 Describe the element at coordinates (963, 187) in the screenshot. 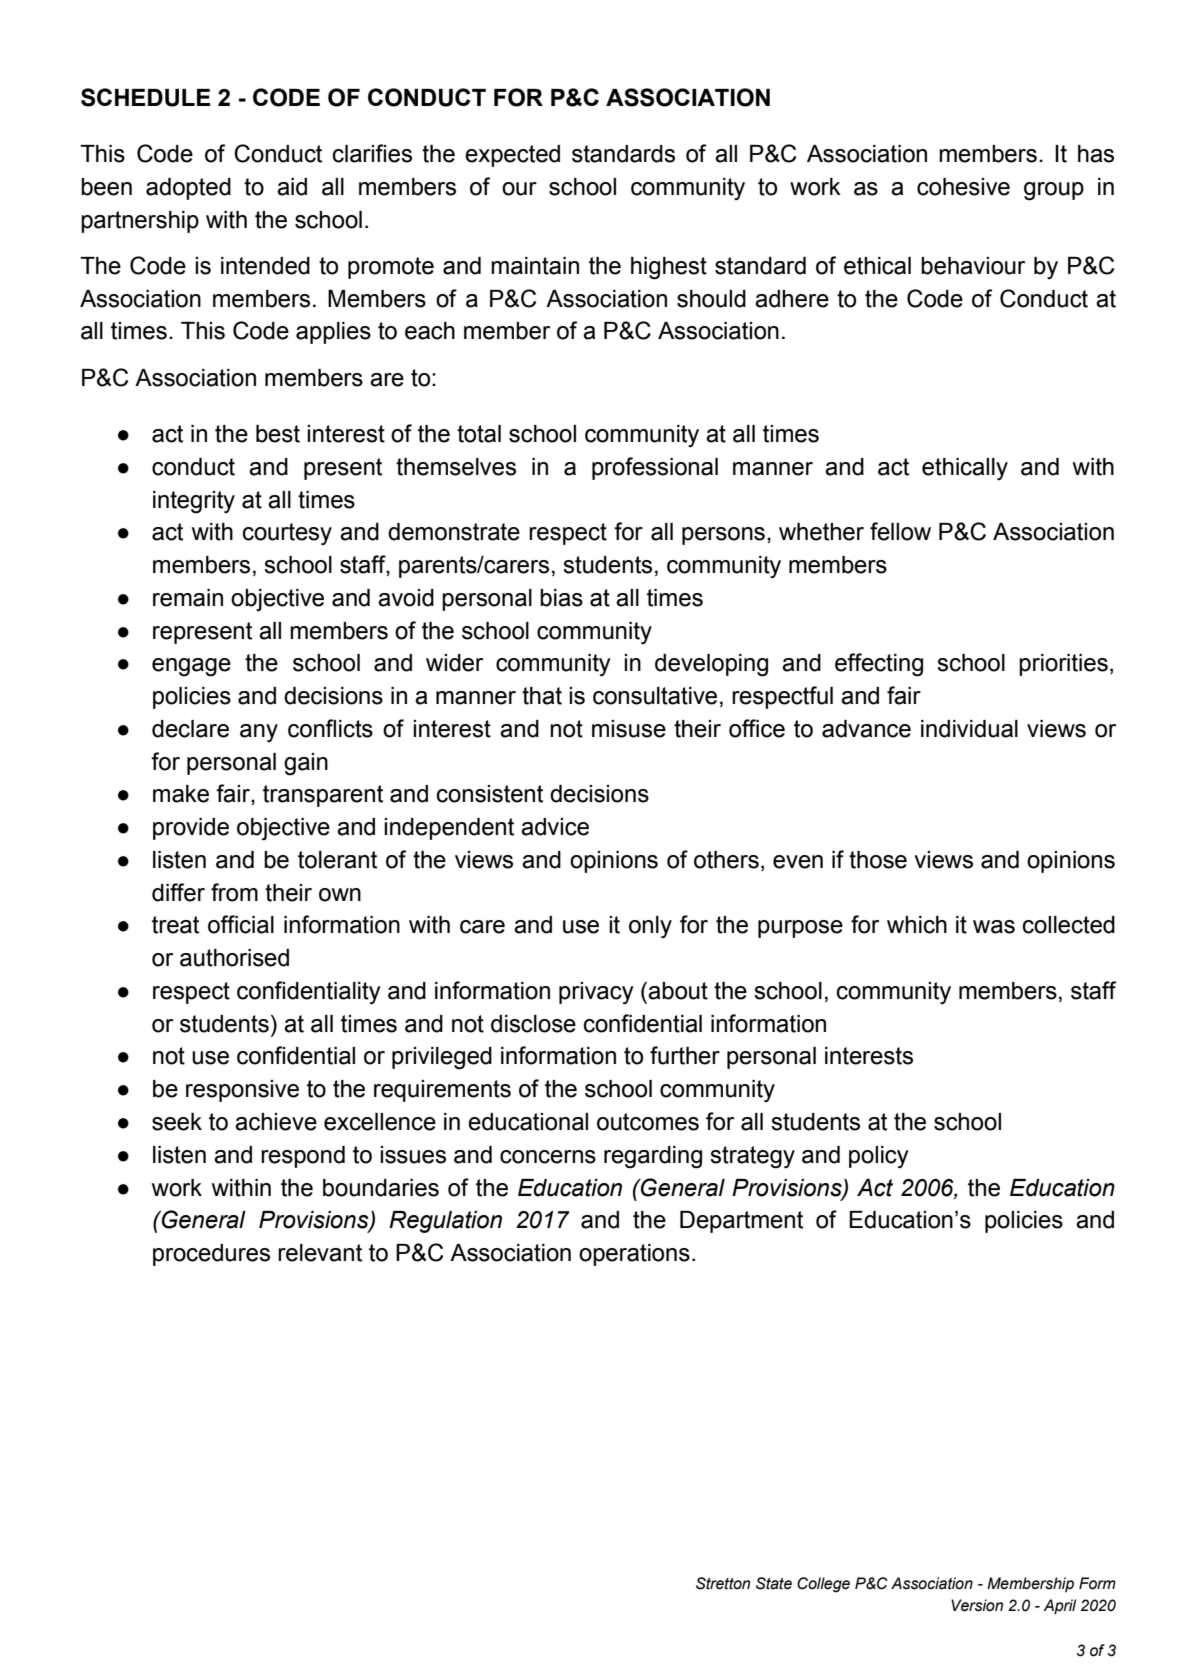

I see `cohesive` at that location.
